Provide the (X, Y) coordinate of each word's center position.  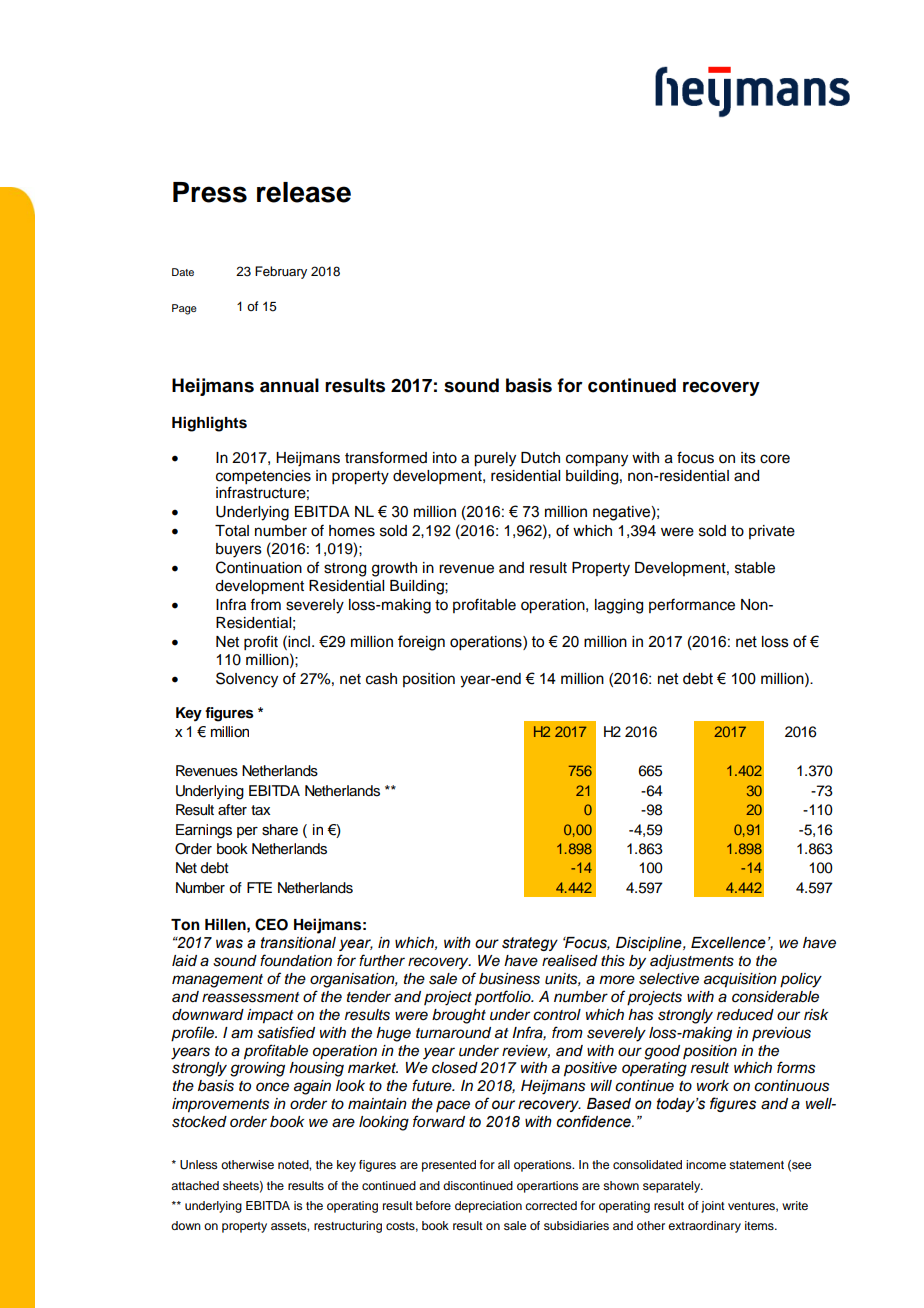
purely (495, 459)
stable (755, 568)
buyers (239, 550)
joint (713, 1207)
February (281, 272)
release (304, 192)
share (280, 830)
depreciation (488, 1207)
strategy (530, 944)
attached (195, 1185)
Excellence (728, 943)
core (775, 459)
